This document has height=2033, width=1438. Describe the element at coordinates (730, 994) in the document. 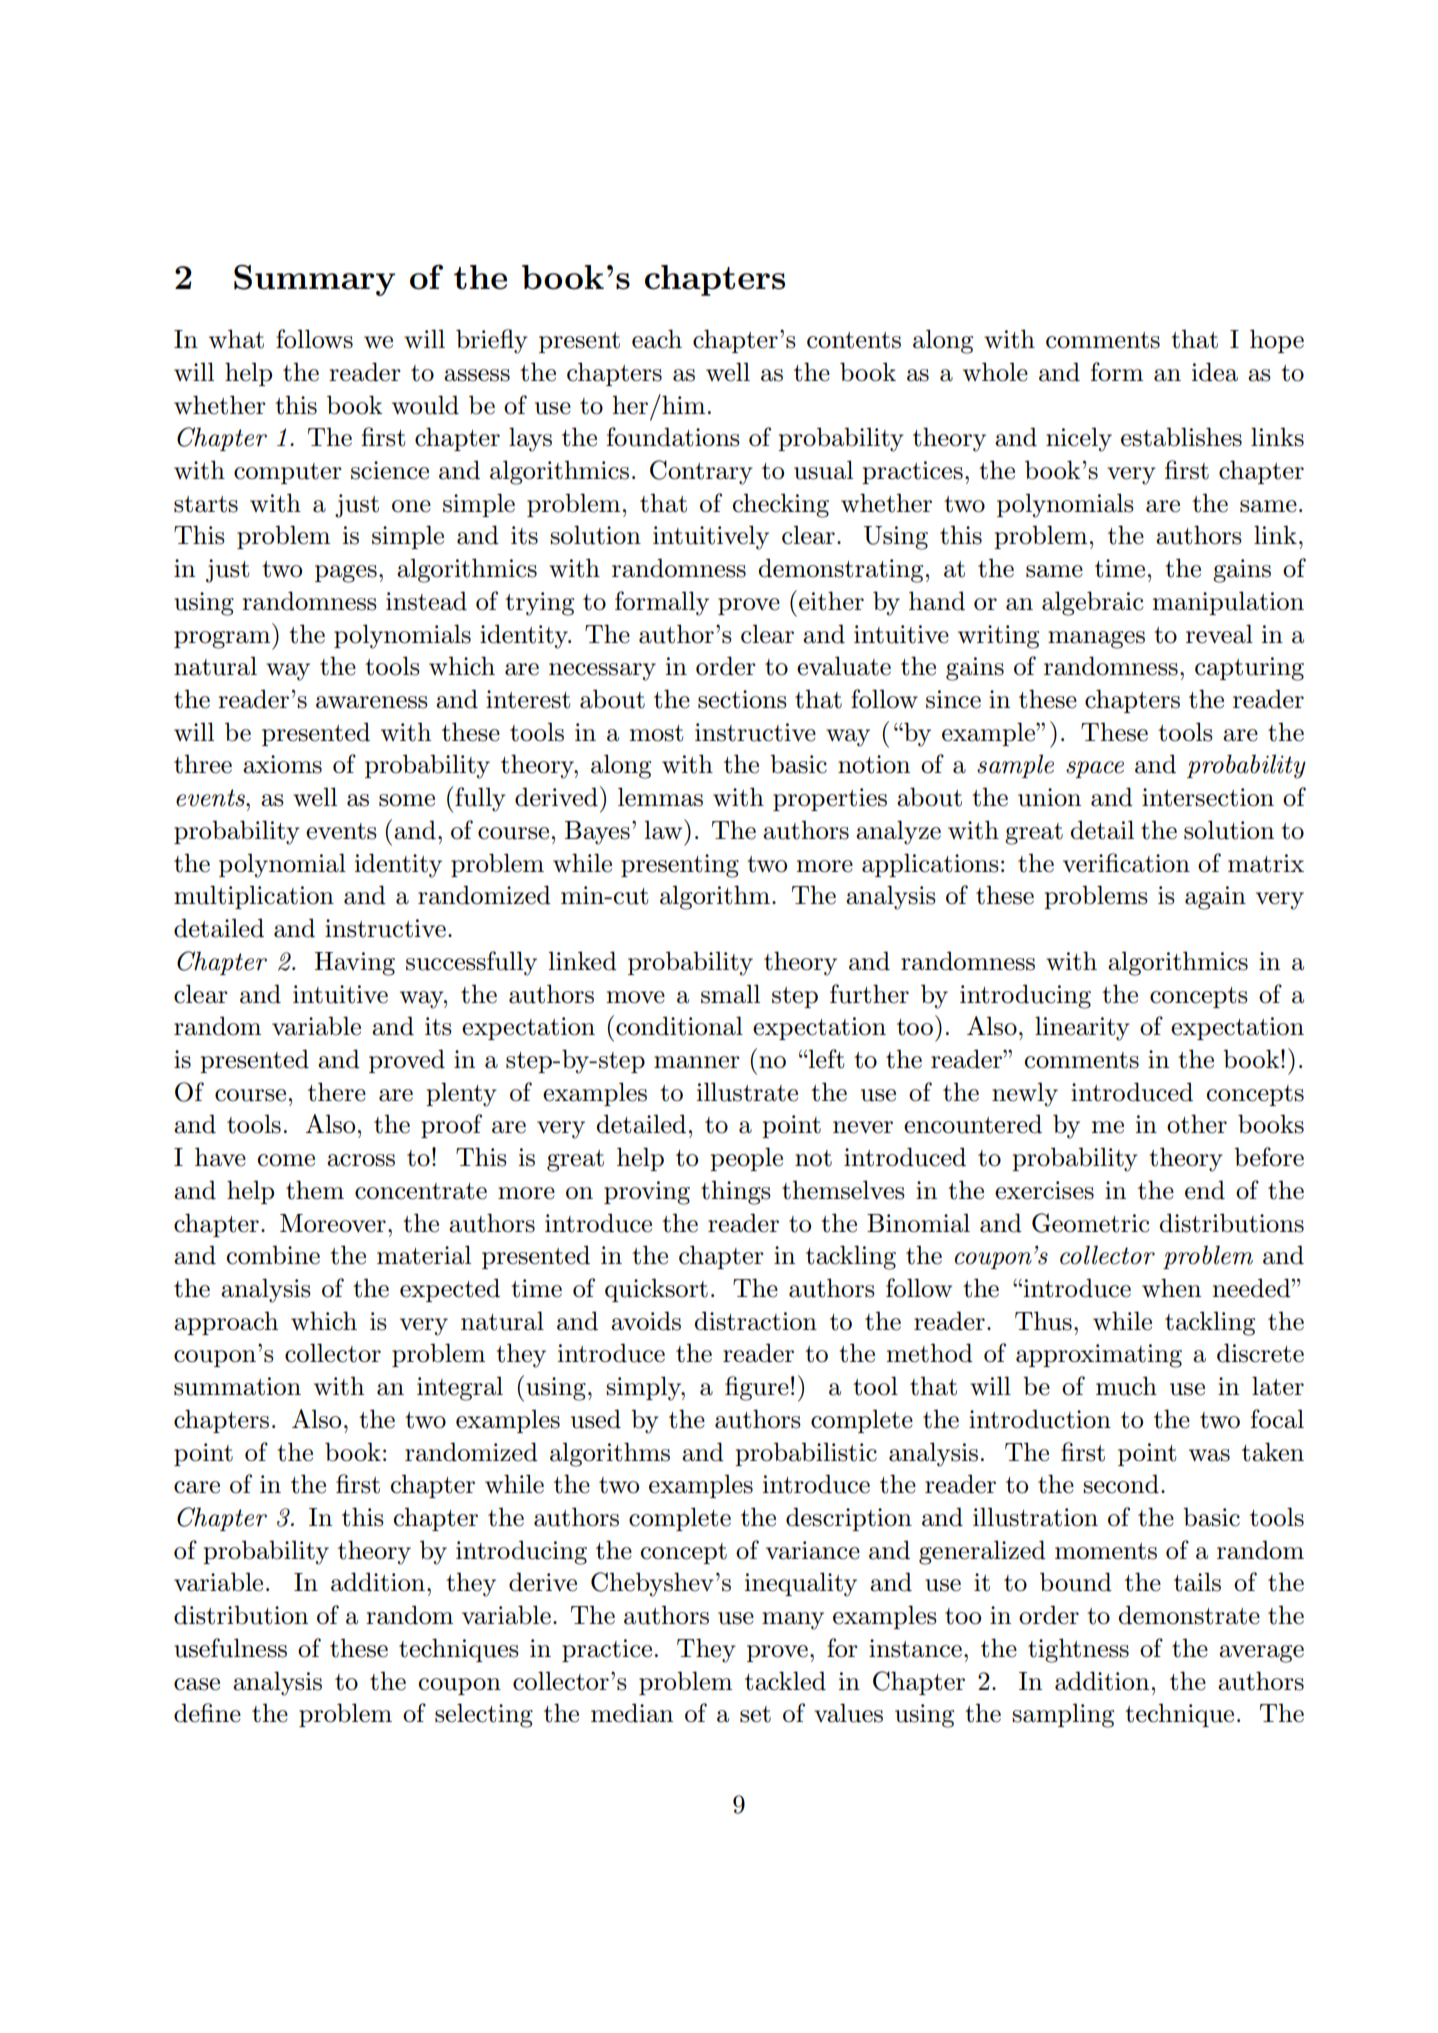

I see `small` at that location.
